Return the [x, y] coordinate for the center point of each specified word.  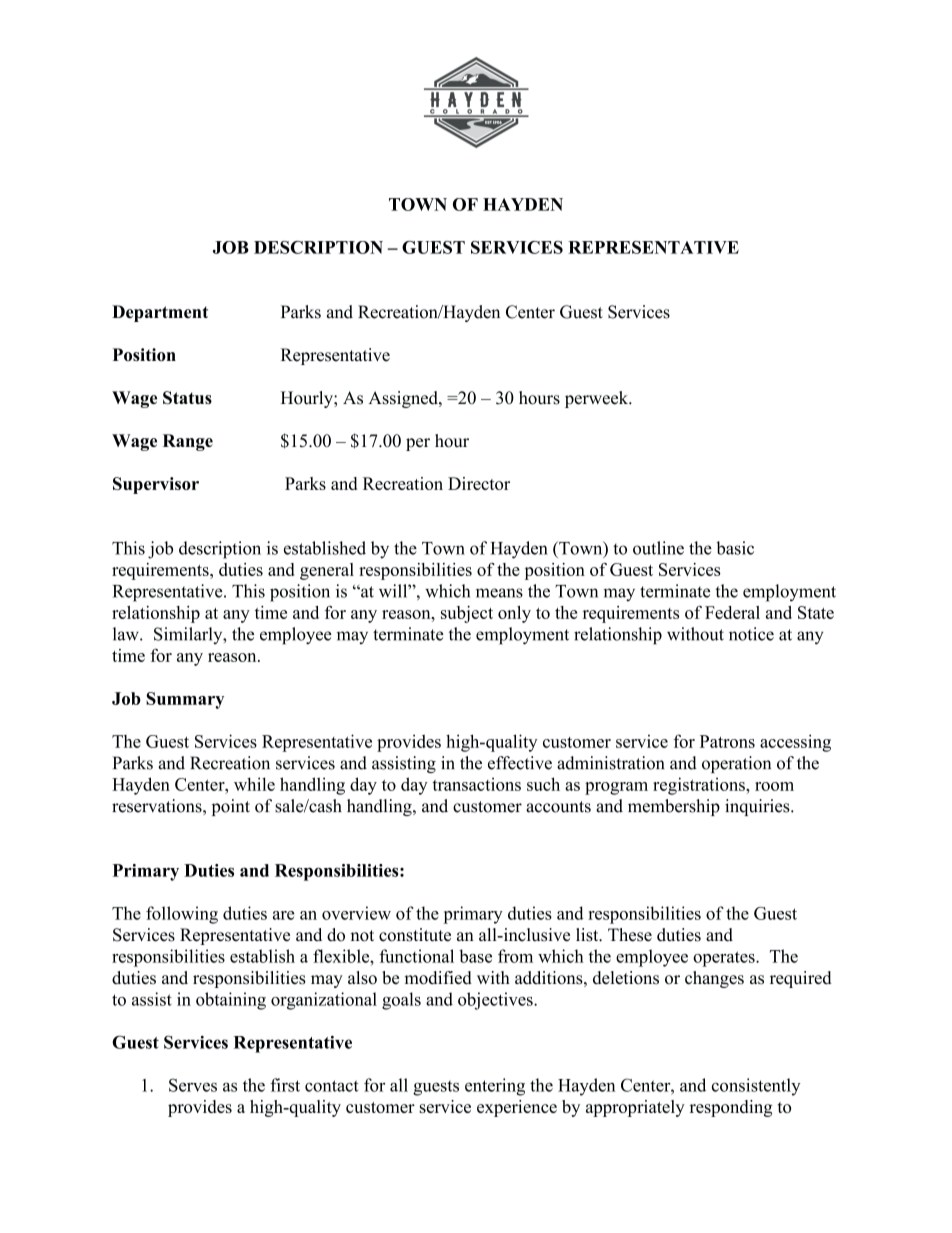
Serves [193, 1085]
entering [495, 1087]
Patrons [727, 741]
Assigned [404, 399]
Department [160, 313]
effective [520, 763]
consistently [756, 1087]
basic [735, 548]
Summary [185, 700]
